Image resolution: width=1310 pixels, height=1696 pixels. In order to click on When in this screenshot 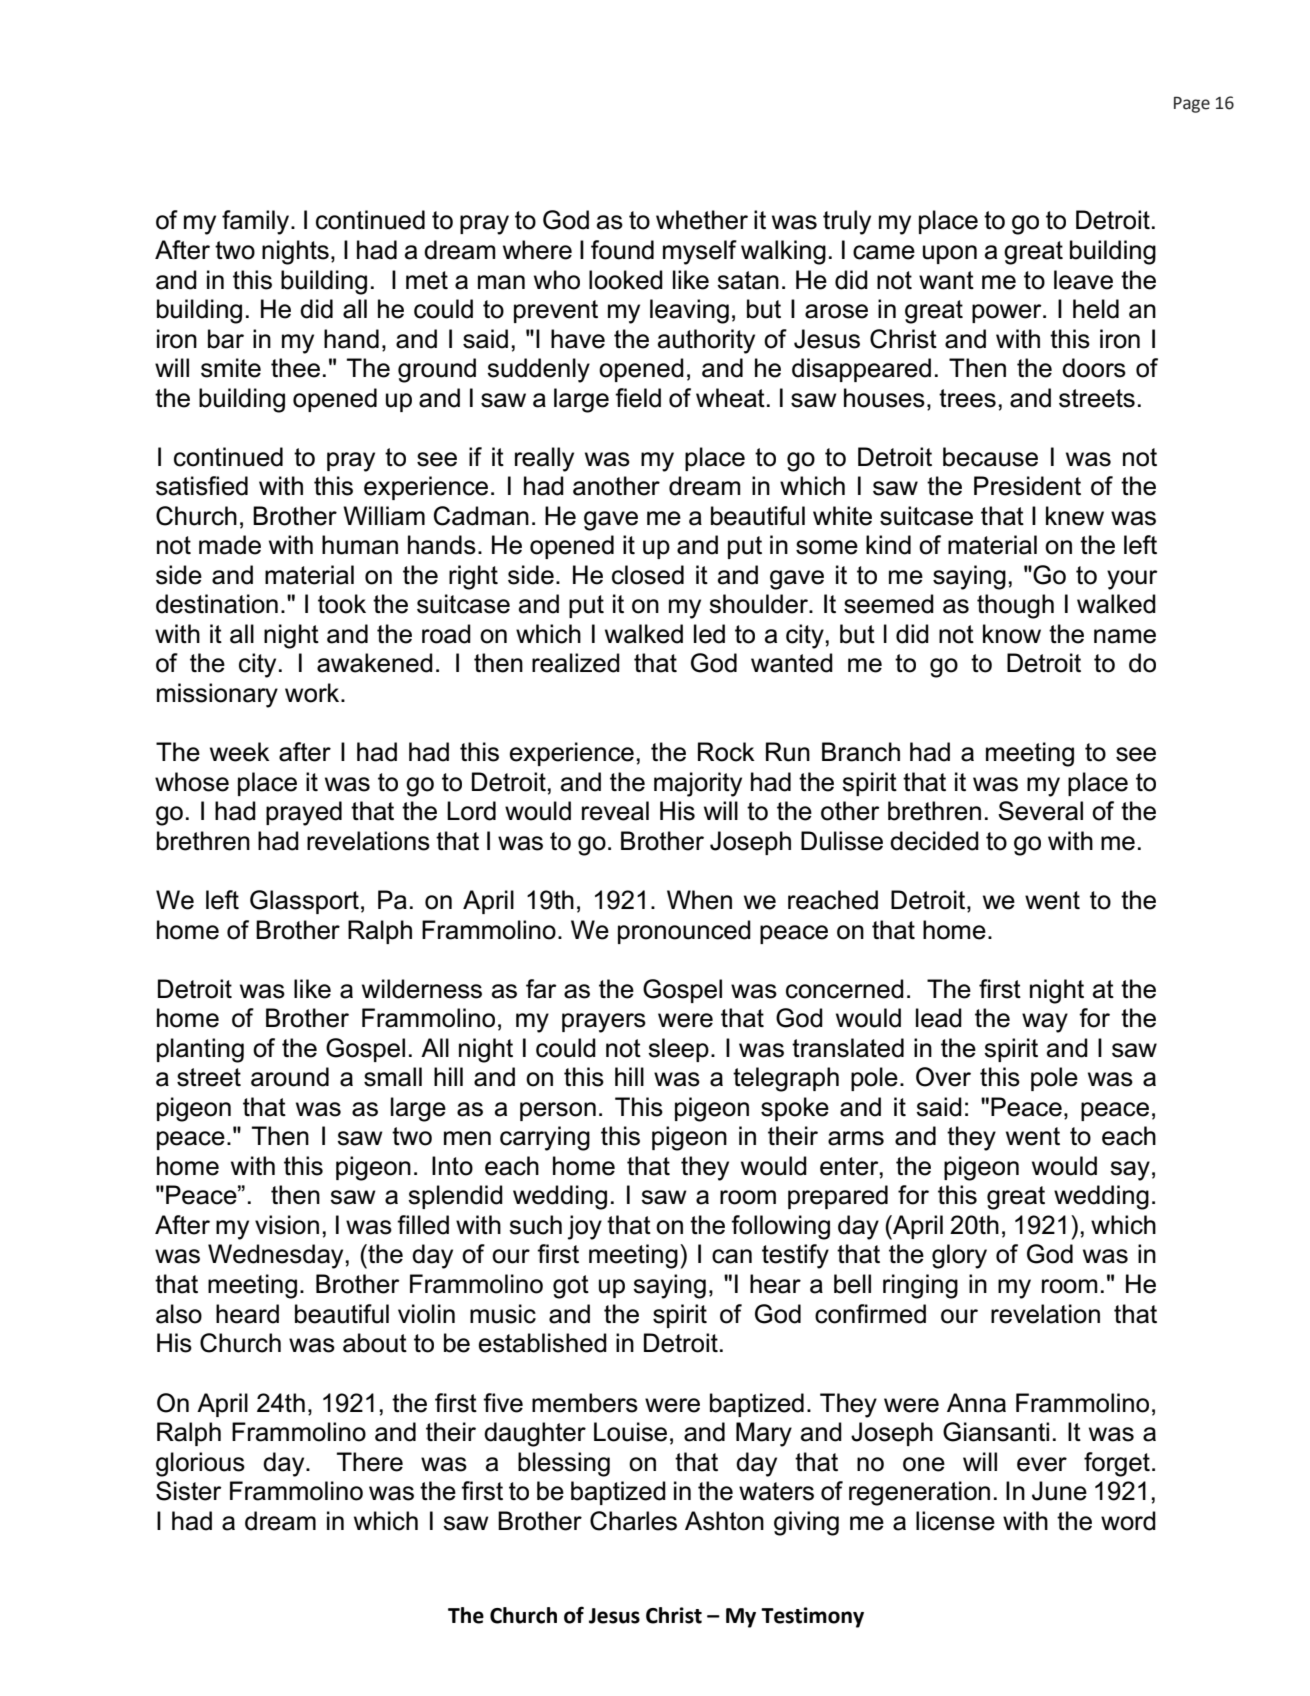, I will do `click(699, 900)`.
